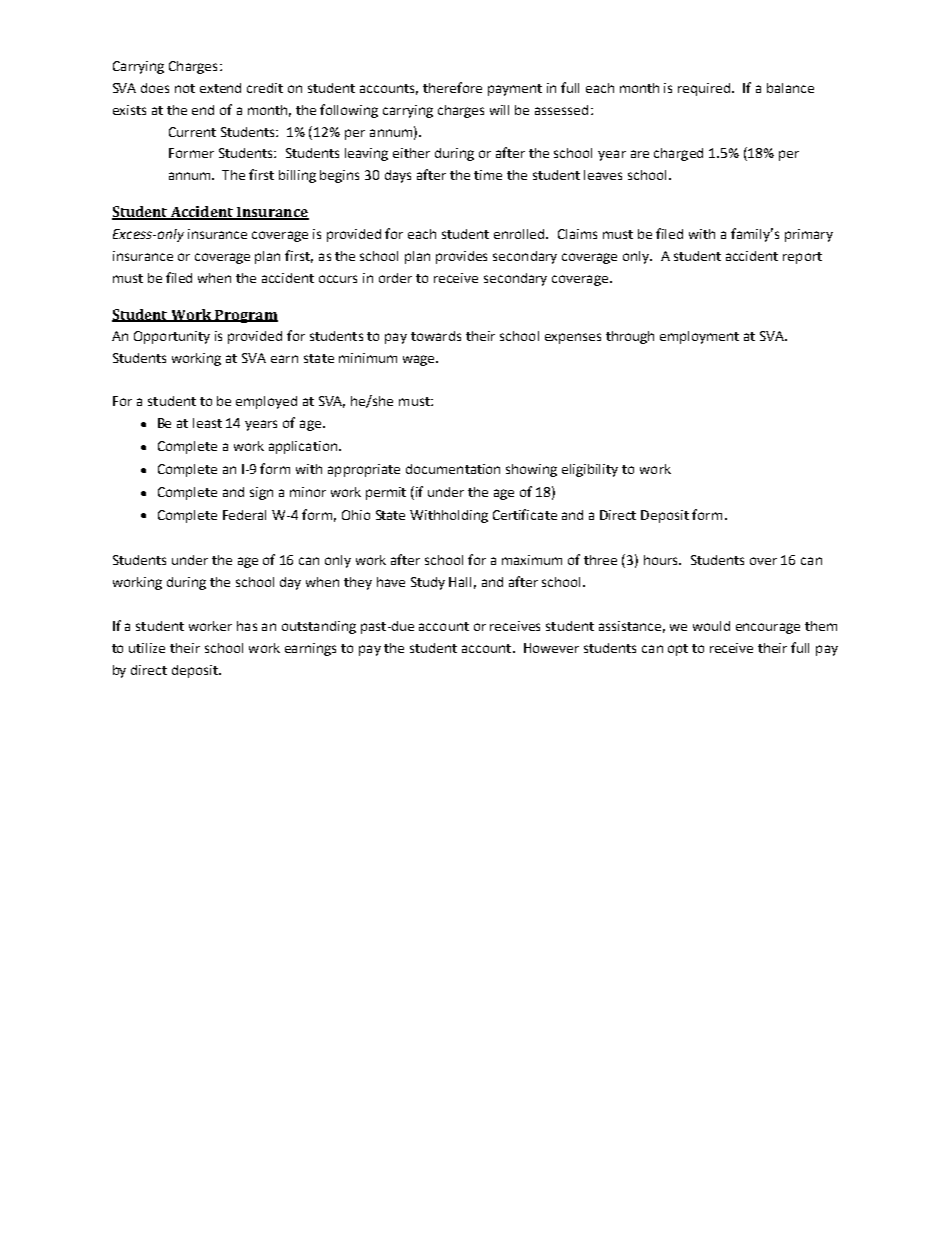 Image resolution: width=952 pixels, height=1233 pixels. What do you see at coordinates (420, 360) in the image?
I see `wage` at bounding box center [420, 360].
